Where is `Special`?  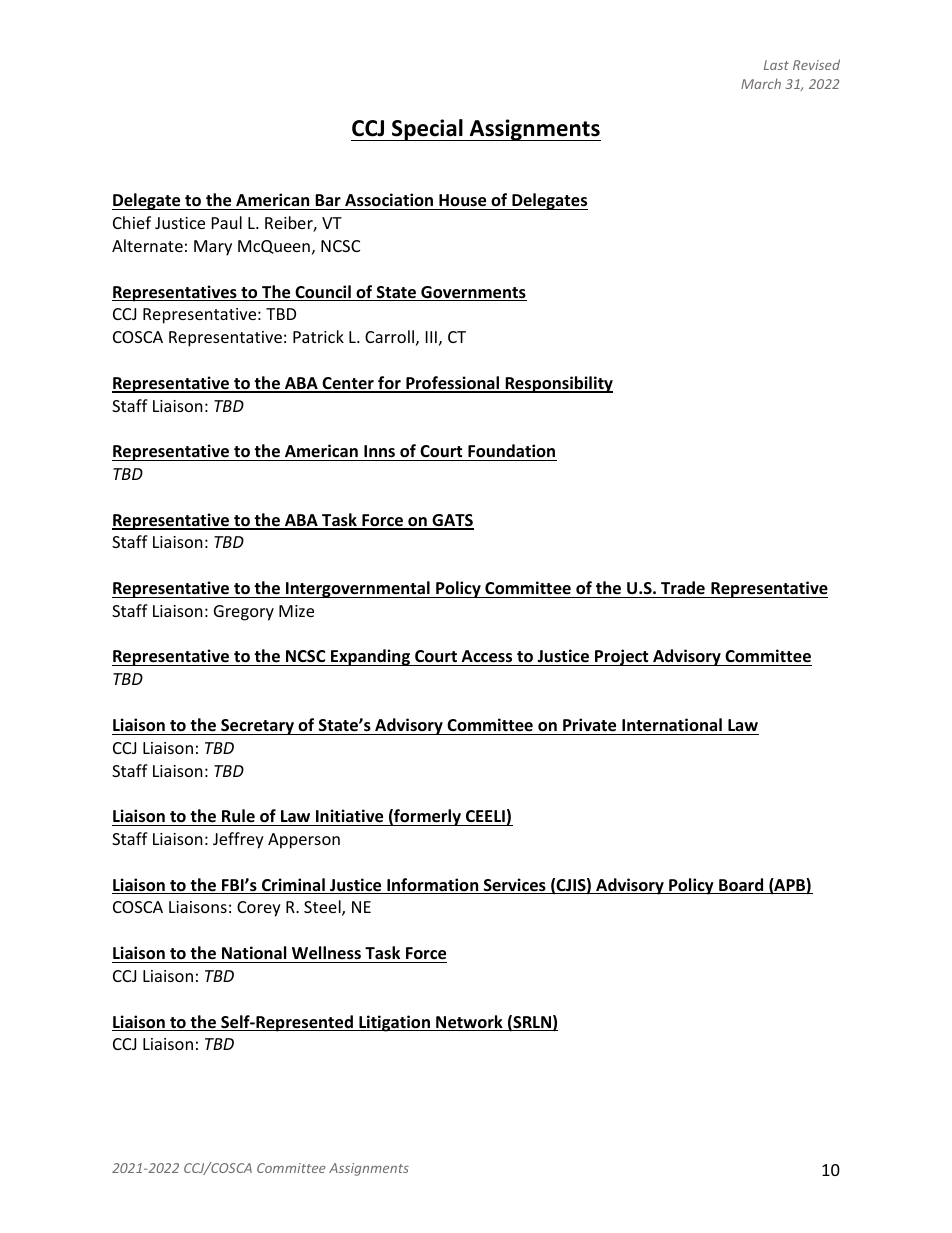 Special is located at coordinates (427, 130).
